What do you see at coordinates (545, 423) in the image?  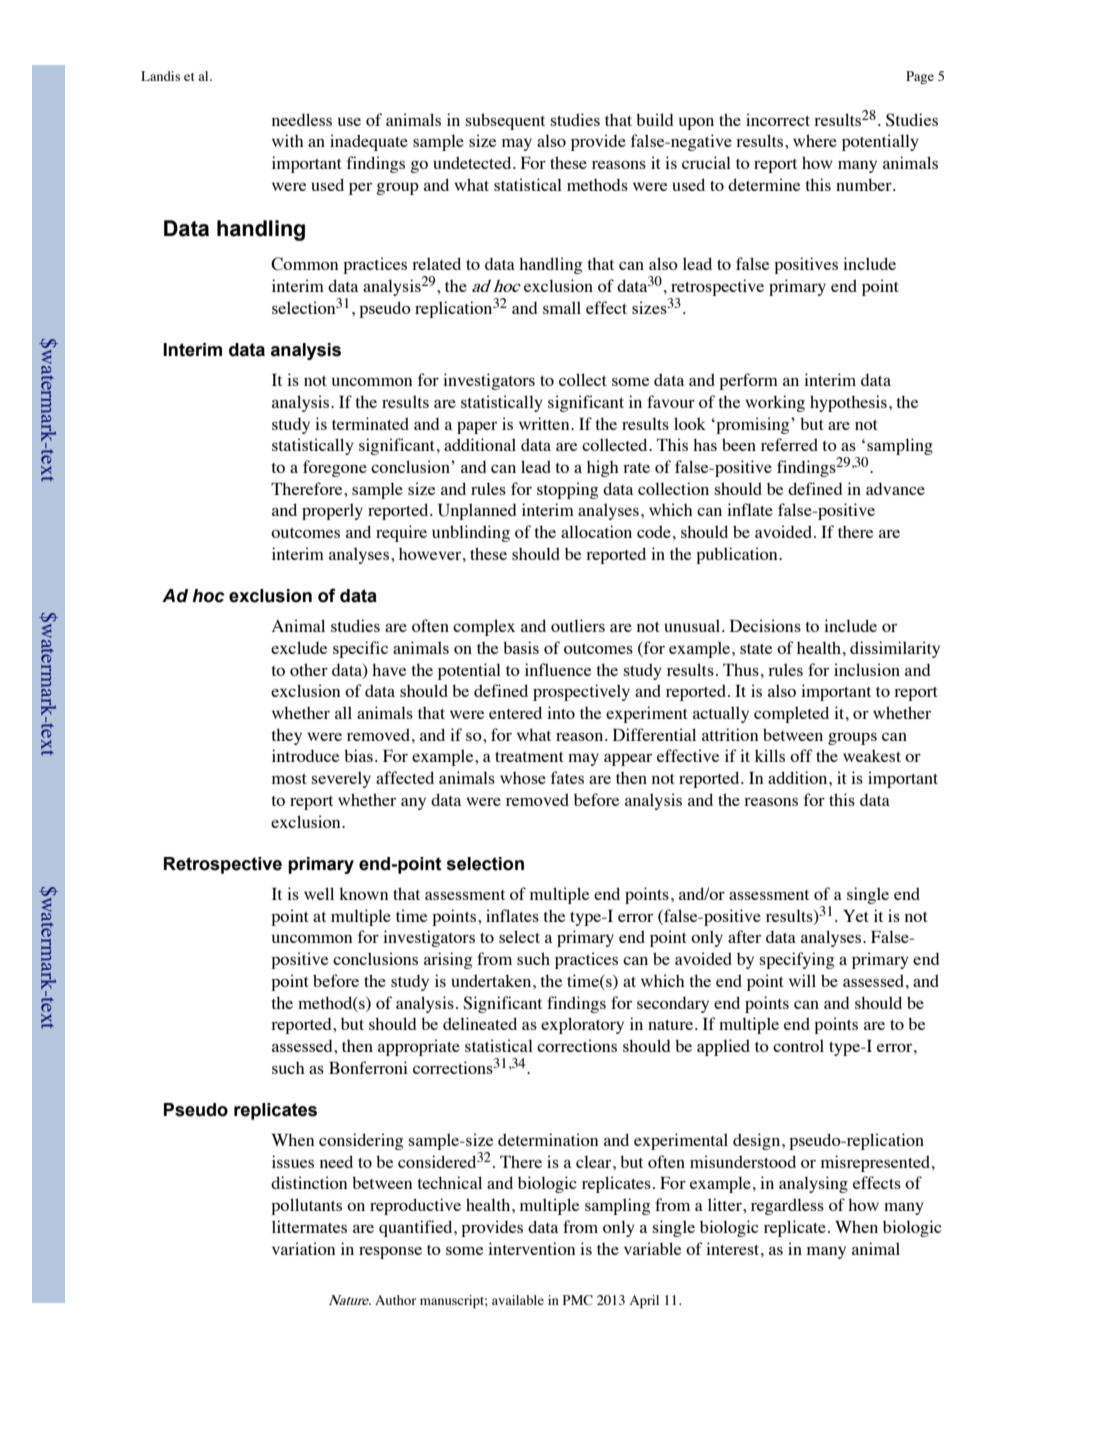 I see `written` at bounding box center [545, 423].
